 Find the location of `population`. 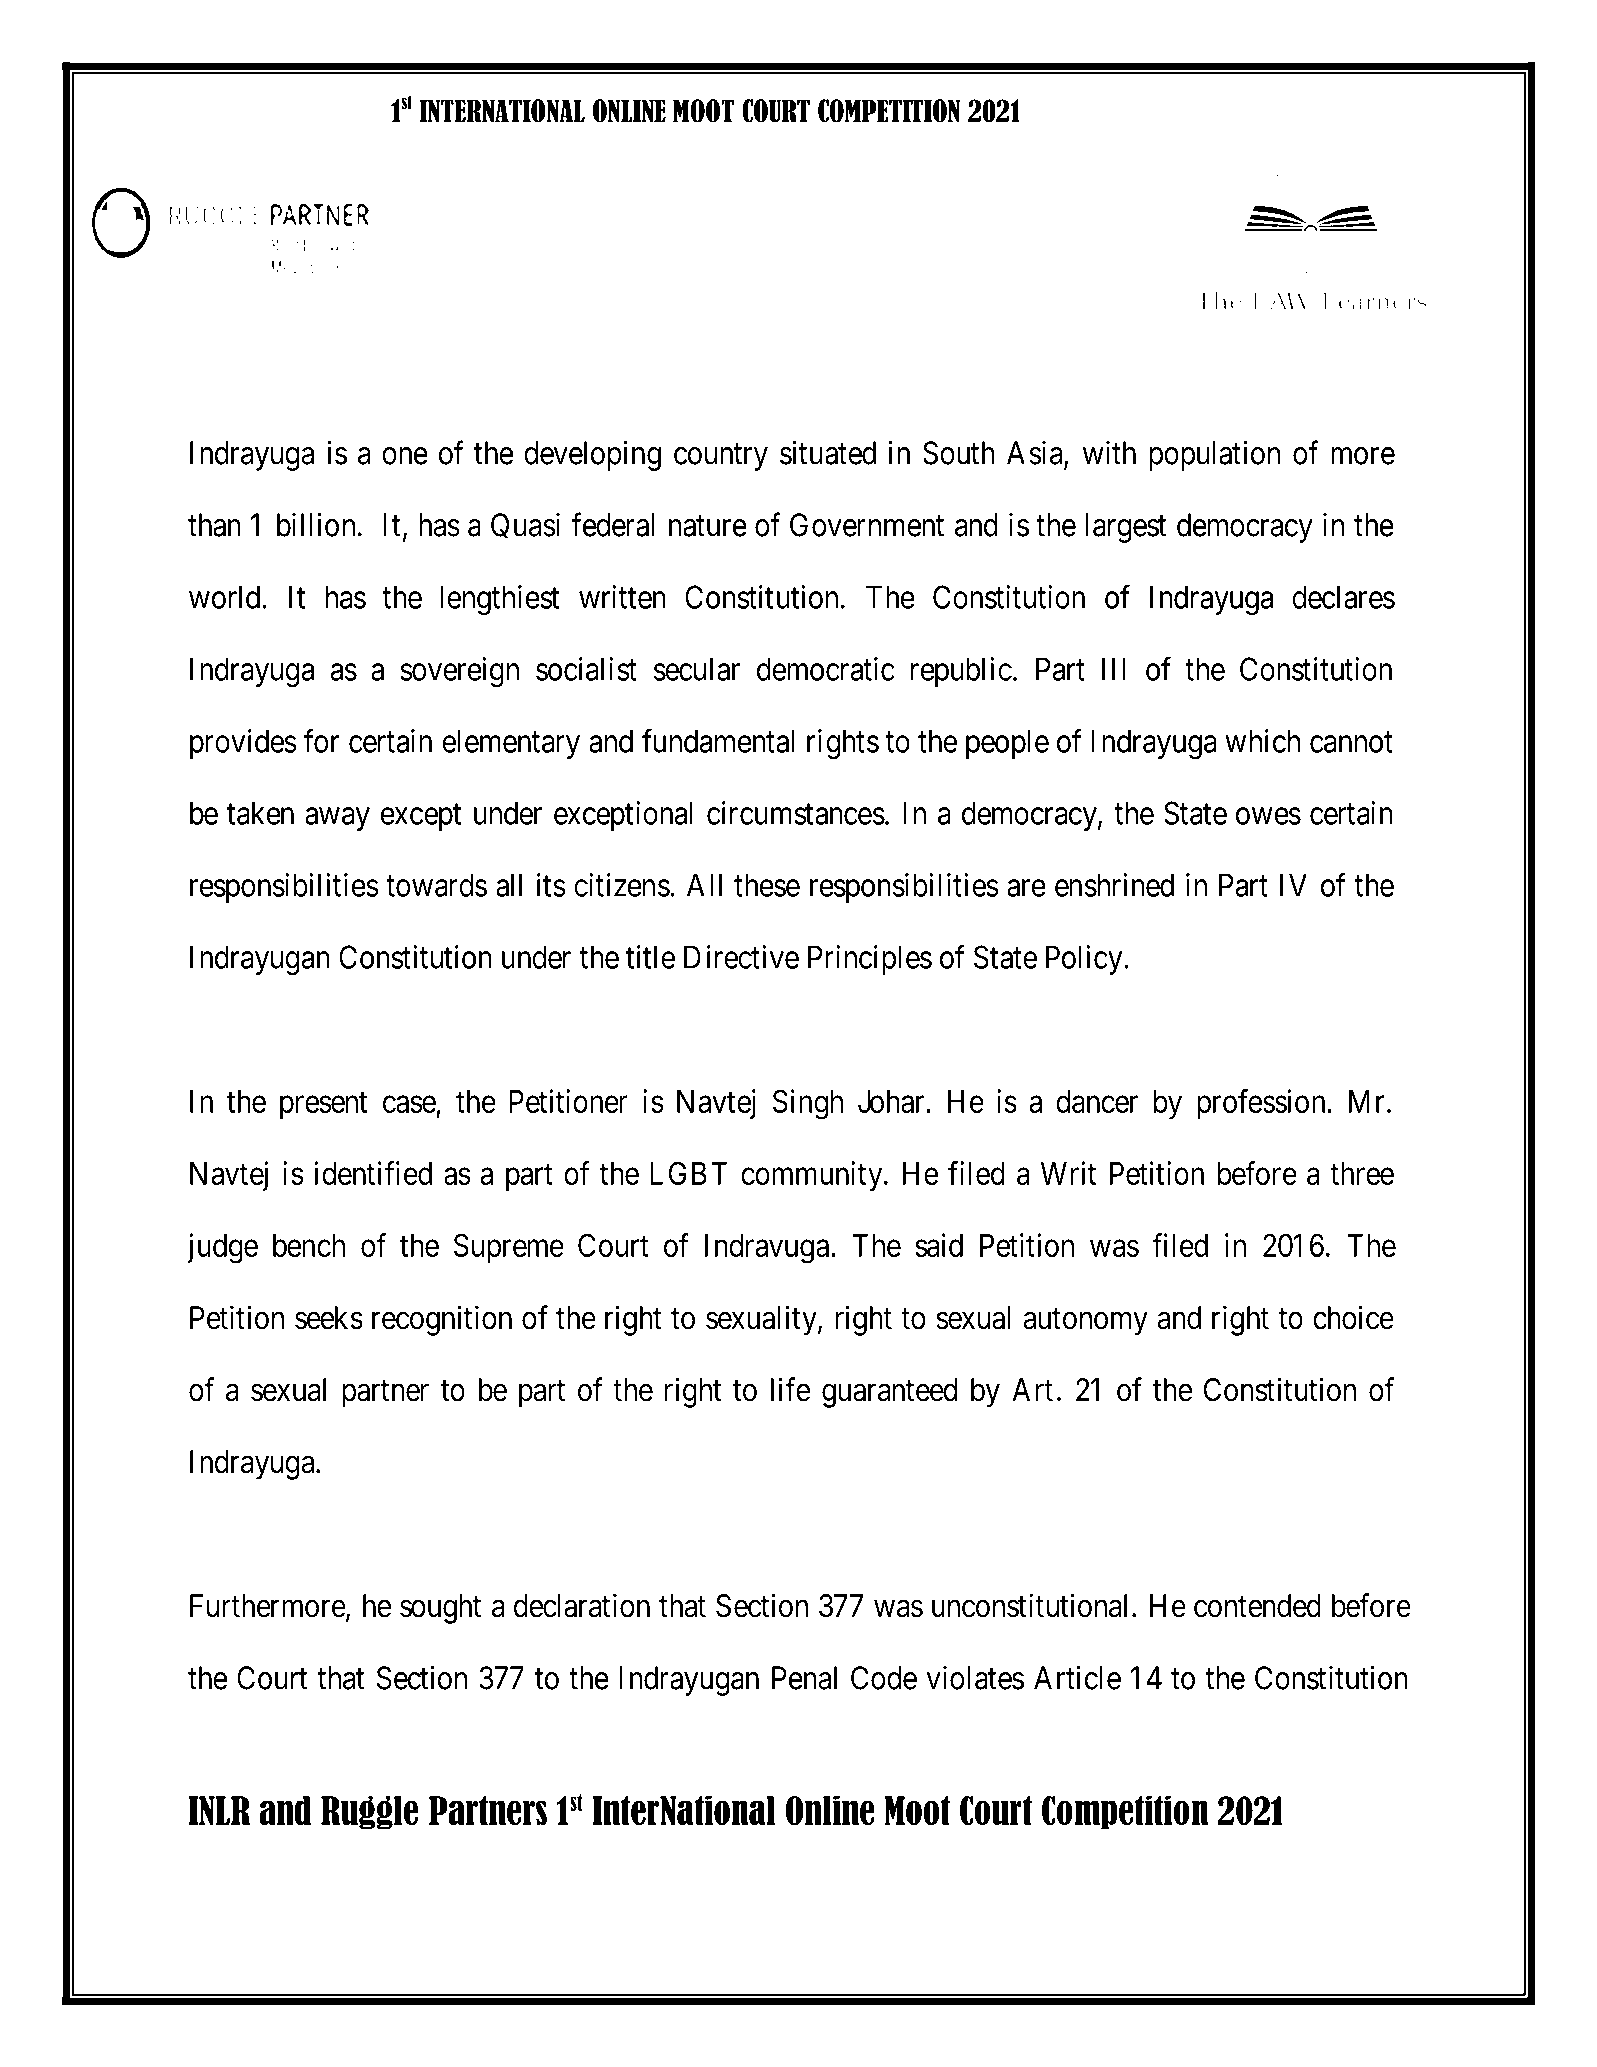

population is located at coordinates (1214, 455).
